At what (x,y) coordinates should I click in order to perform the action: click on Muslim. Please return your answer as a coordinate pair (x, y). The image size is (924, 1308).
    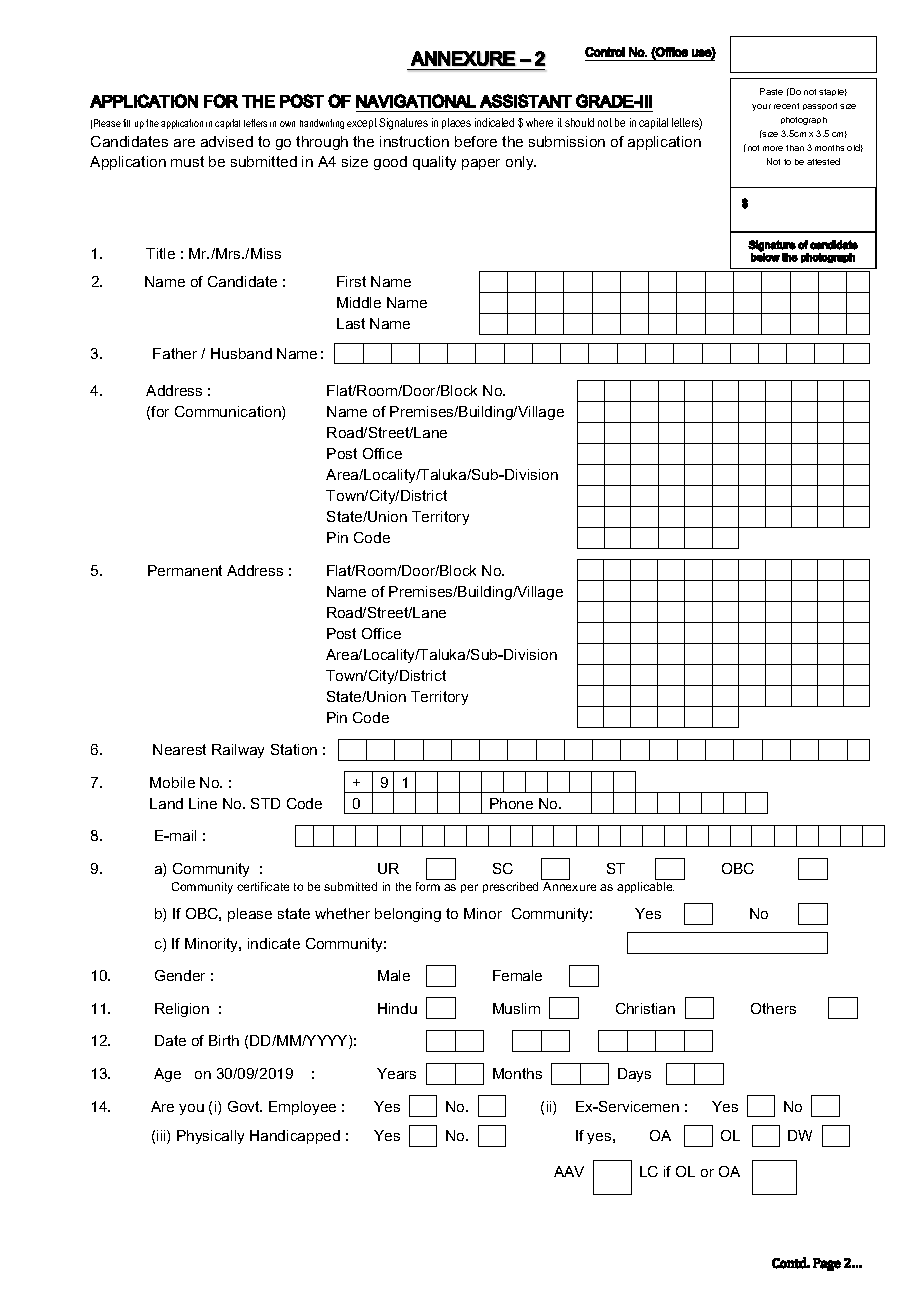
    Looking at the image, I should click on (516, 1008).
